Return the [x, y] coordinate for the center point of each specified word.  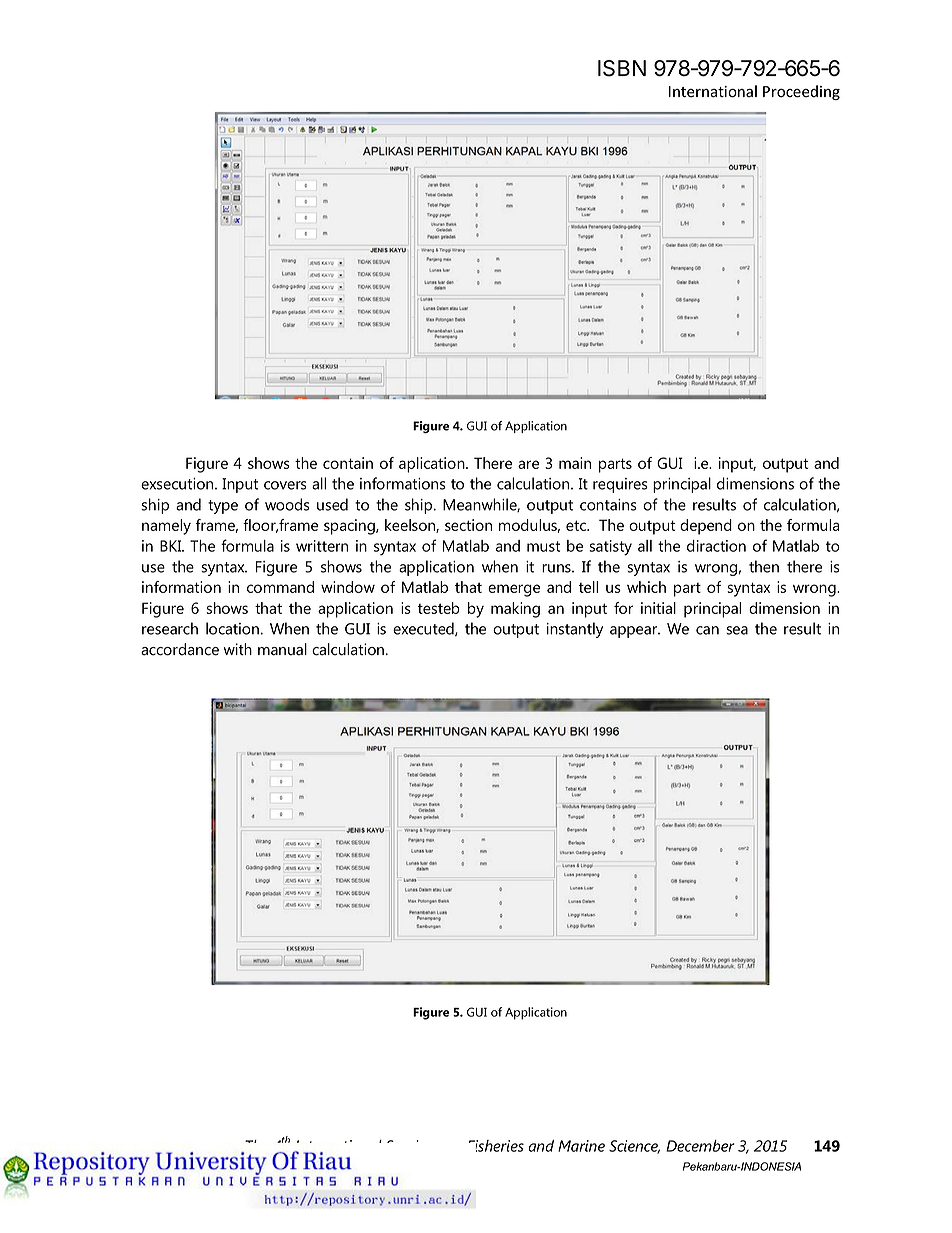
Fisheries [496, 1146]
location [232, 628]
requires [620, 485]
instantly [575, 630]
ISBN [622, 68]
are [528, 464]
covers [285, 485]
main [575, 463]
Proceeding [801, 92]
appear [635, 632]
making [515, 610]
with [238, 649]
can [707, 630]
